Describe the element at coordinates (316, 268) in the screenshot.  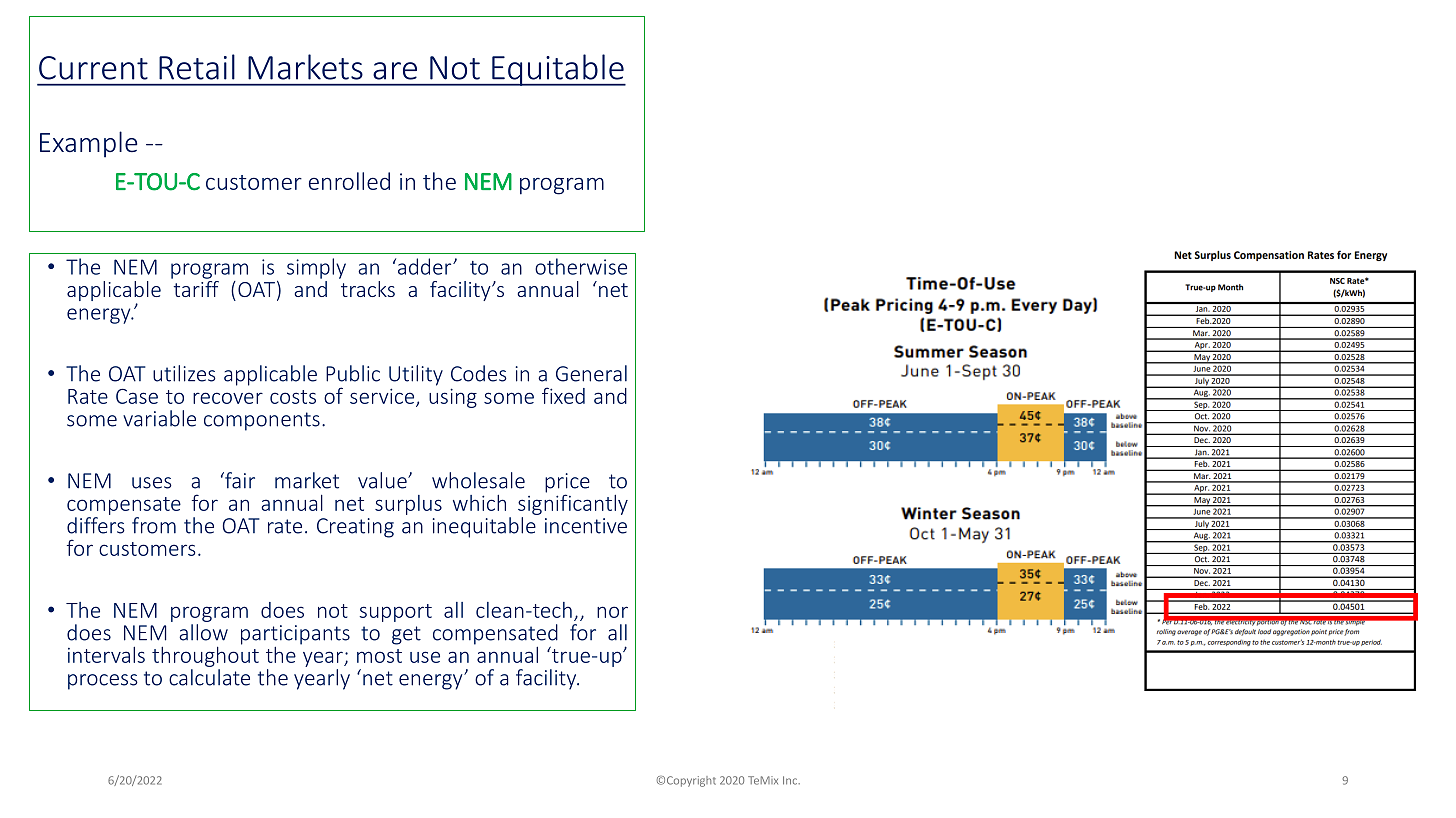
I see `simply` at that location.
